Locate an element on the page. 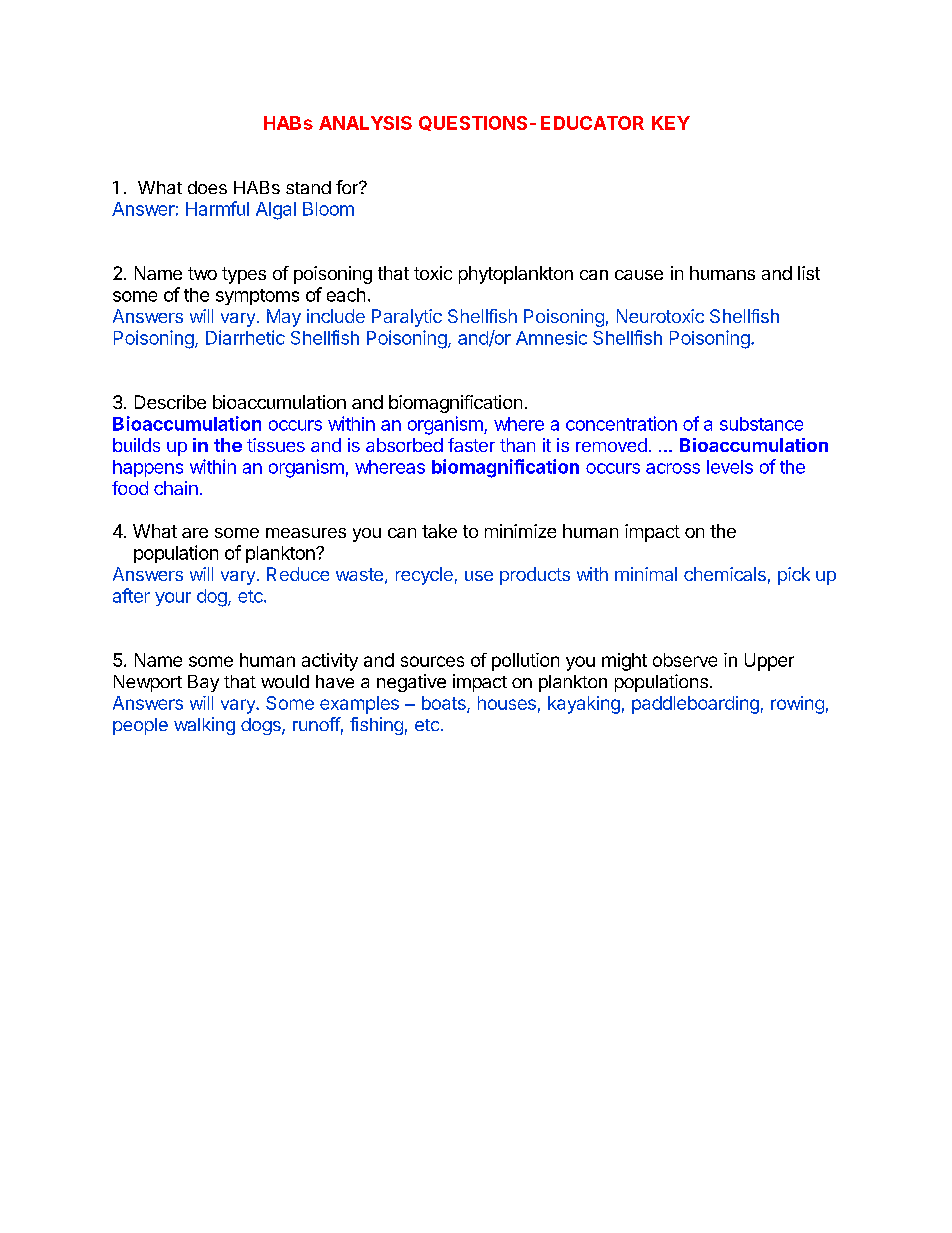  paddleboarding is located at coordinates (695, 705).
